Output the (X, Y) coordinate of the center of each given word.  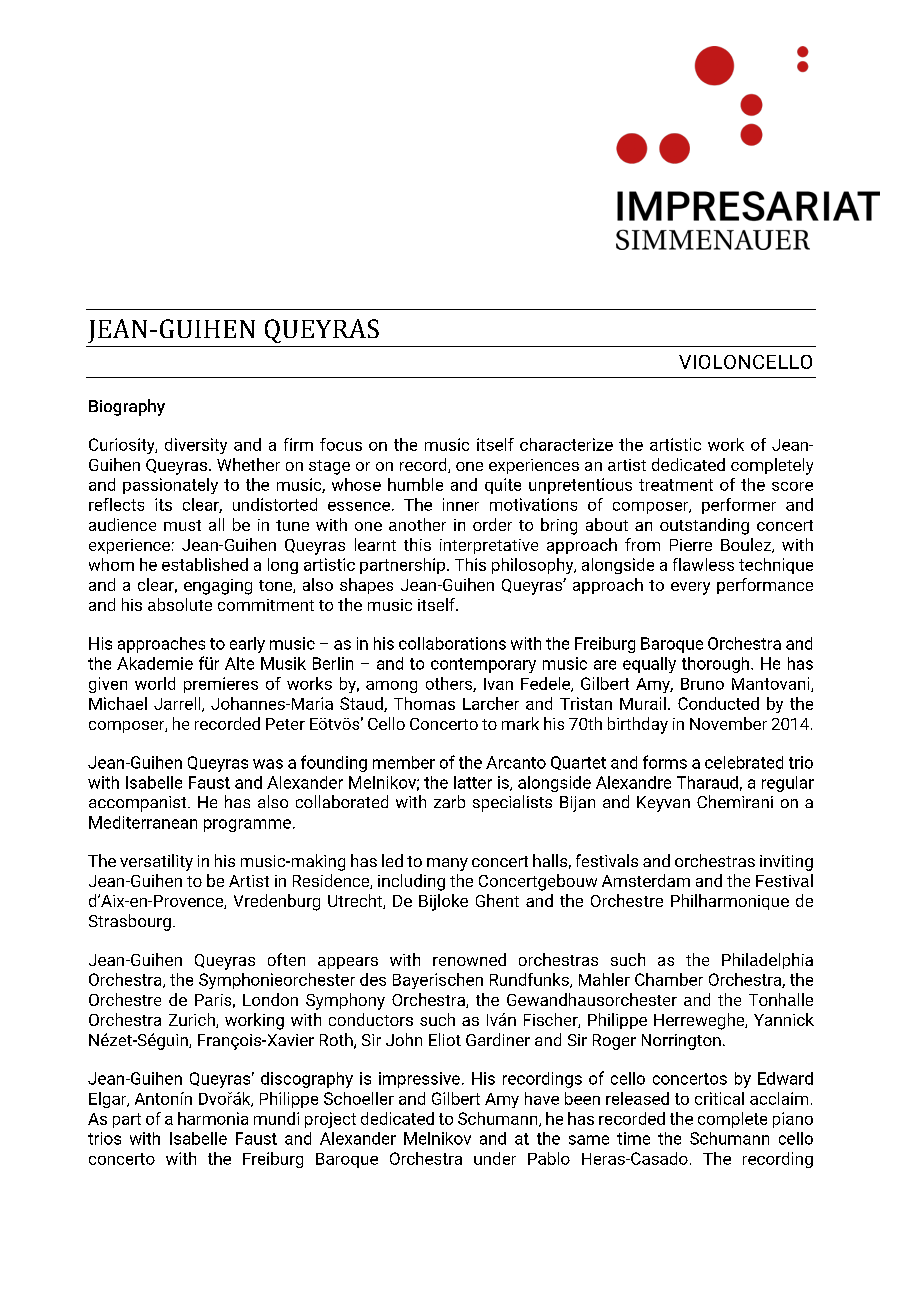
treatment (676, 485)
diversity (196, 446)
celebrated (744, 762)
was (268, 764)
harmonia (213, 1118)
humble (415, 484)
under (495, 1158)
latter (473, 782)
